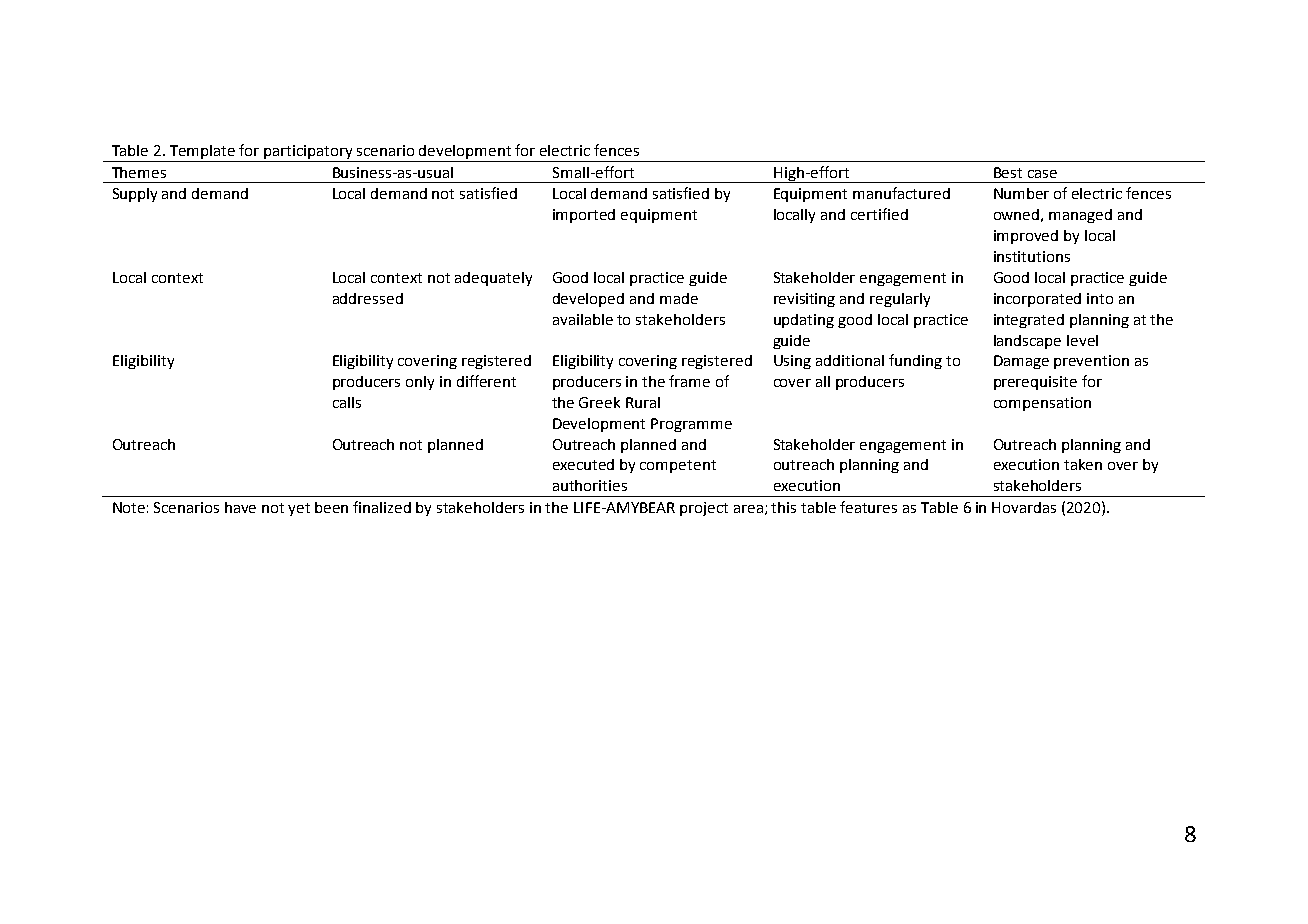 This screenshot has width=1308, height=924. What do you see at coordinates (347, 402) in the screenshot?
I see `calls` at bounding box center [347, 402].
